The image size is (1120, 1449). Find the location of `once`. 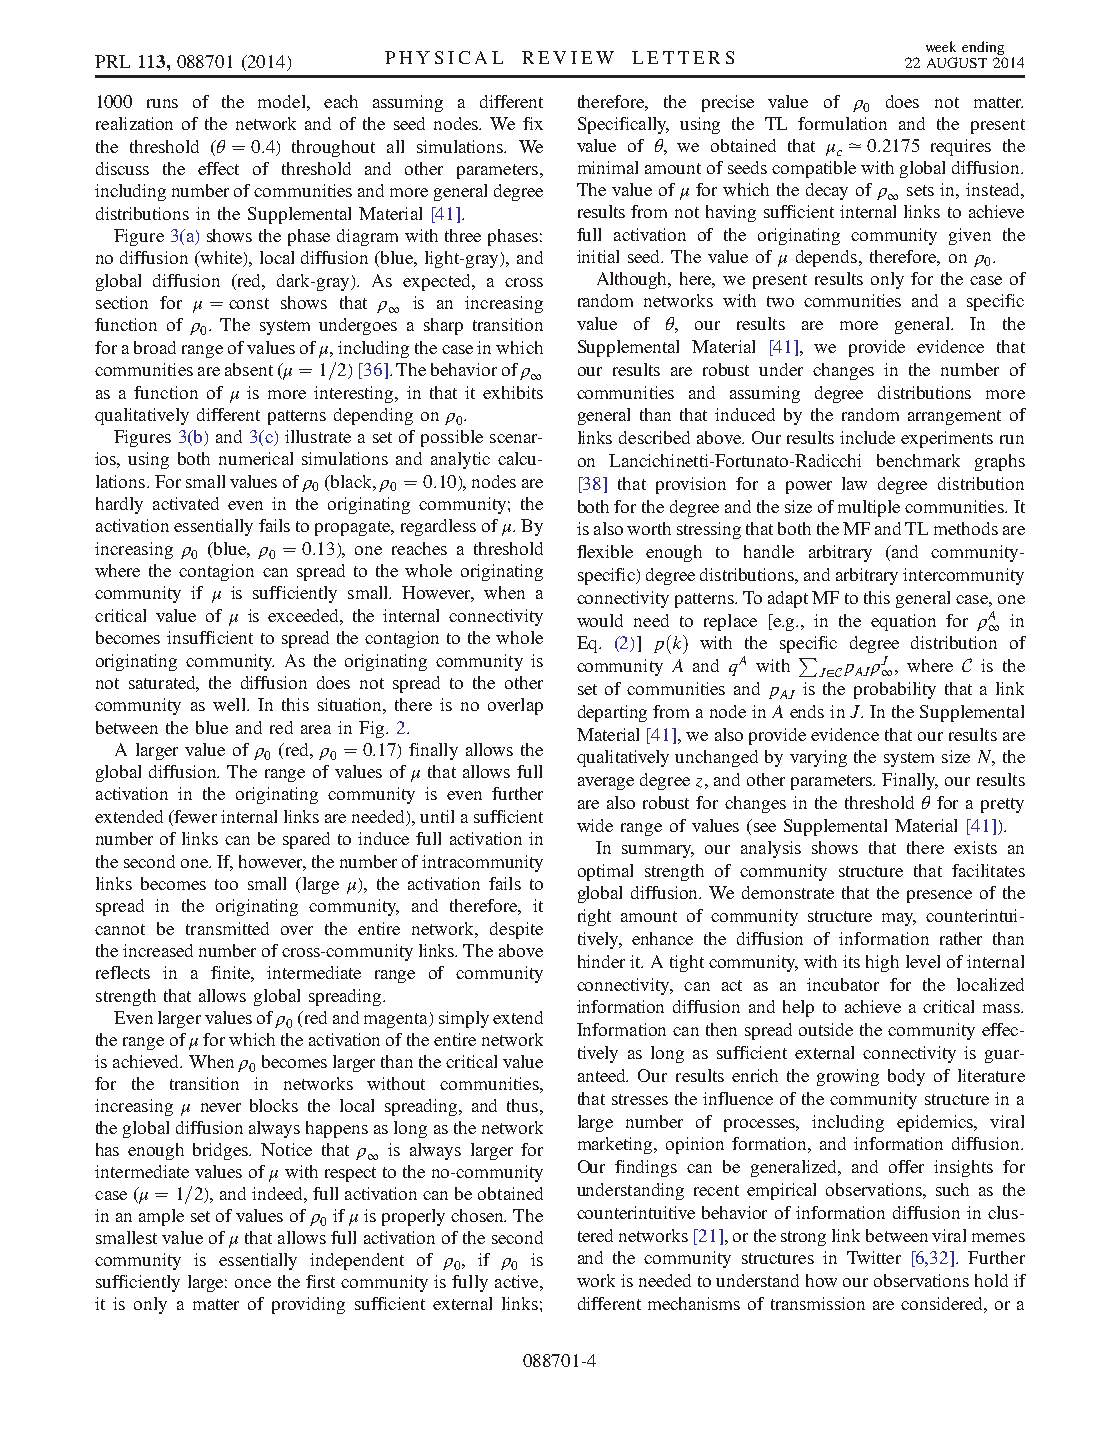

once is located at coordinates (253, 1283).
